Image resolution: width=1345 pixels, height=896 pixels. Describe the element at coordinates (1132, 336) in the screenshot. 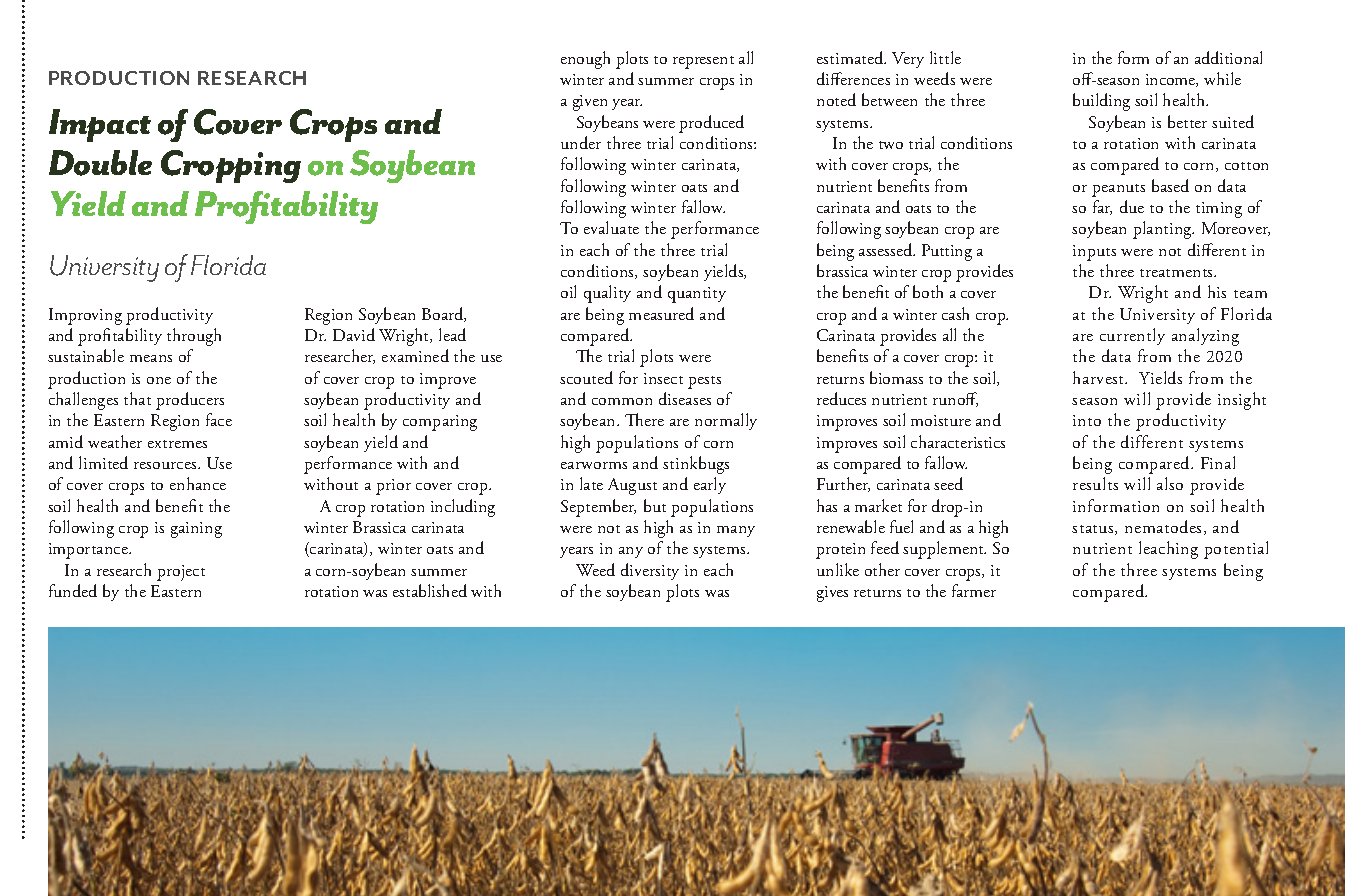

I see `currently` at that location.
